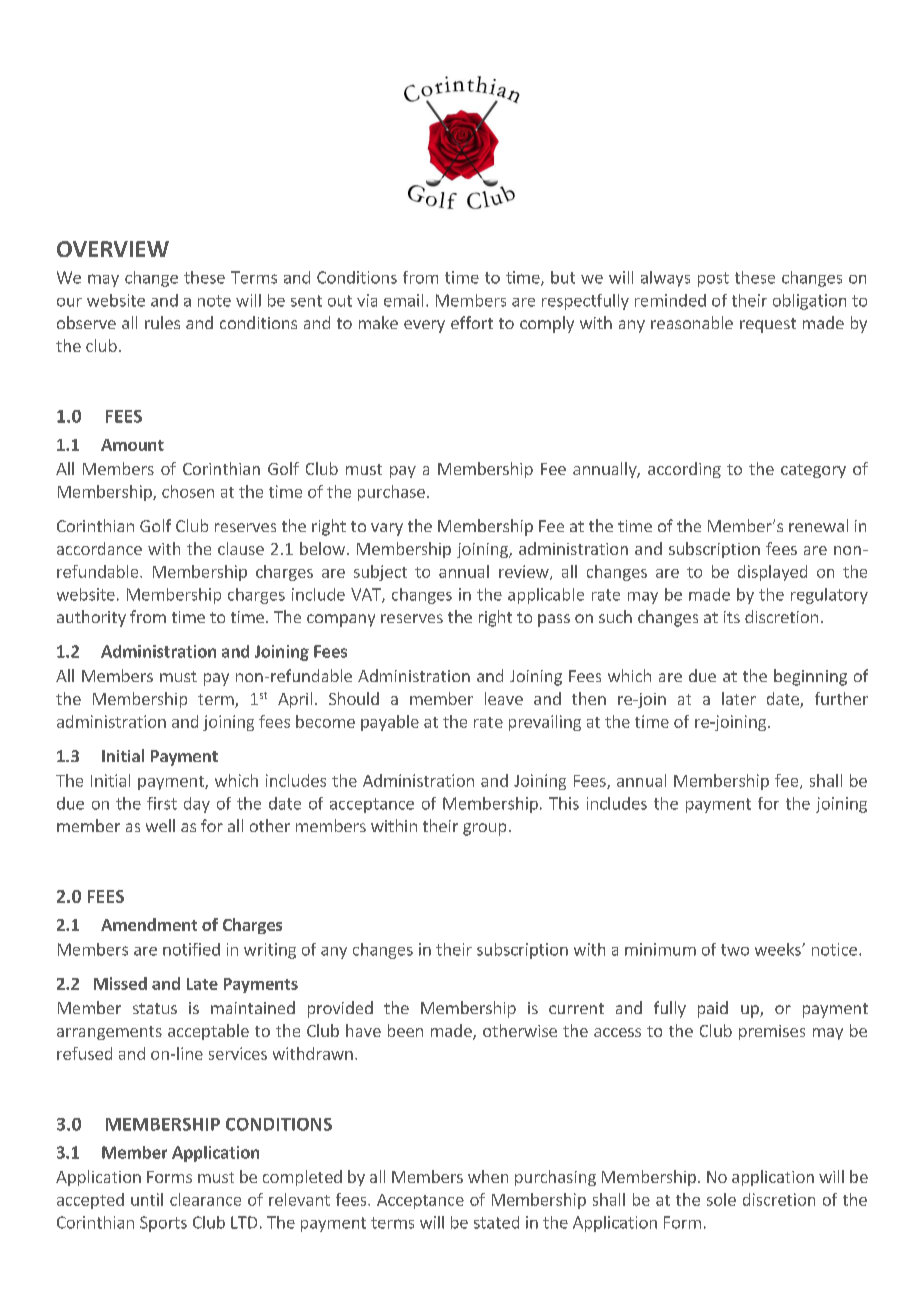 The width and height of the screenshot is (924, 1308). I want to click on email, so click(403, 300).
